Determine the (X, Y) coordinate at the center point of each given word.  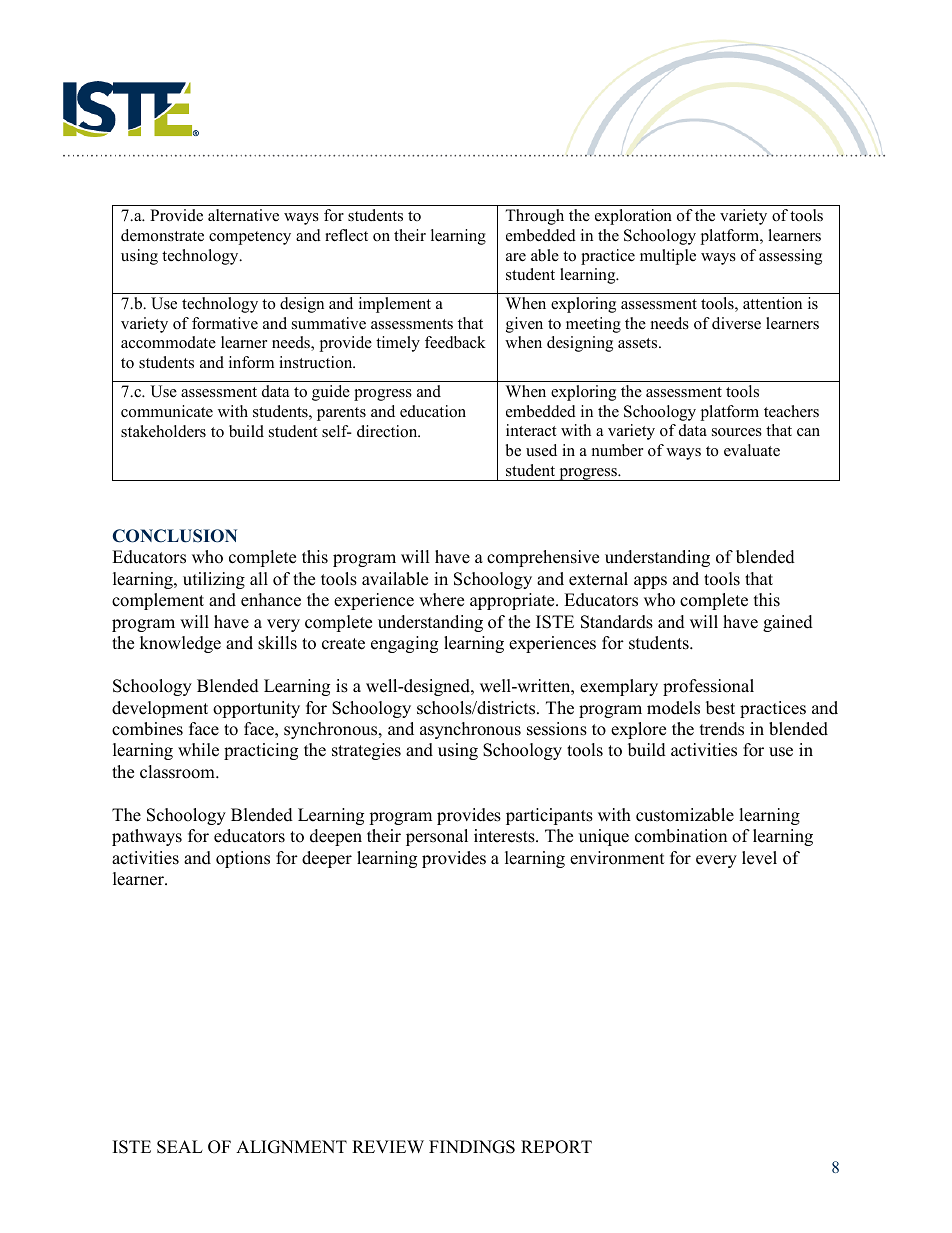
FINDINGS (472, 1147)
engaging (404, 644)
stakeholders (163, 431)
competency (250, 238)
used (541, 450)
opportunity (256, 709)
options (243, 859)
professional (708, 687)
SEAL (180, 1147)
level (759, 858)
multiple (668, 257)
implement (395, 305)
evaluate (752, 450)
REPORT (556, 1147)
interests (505, 836)
